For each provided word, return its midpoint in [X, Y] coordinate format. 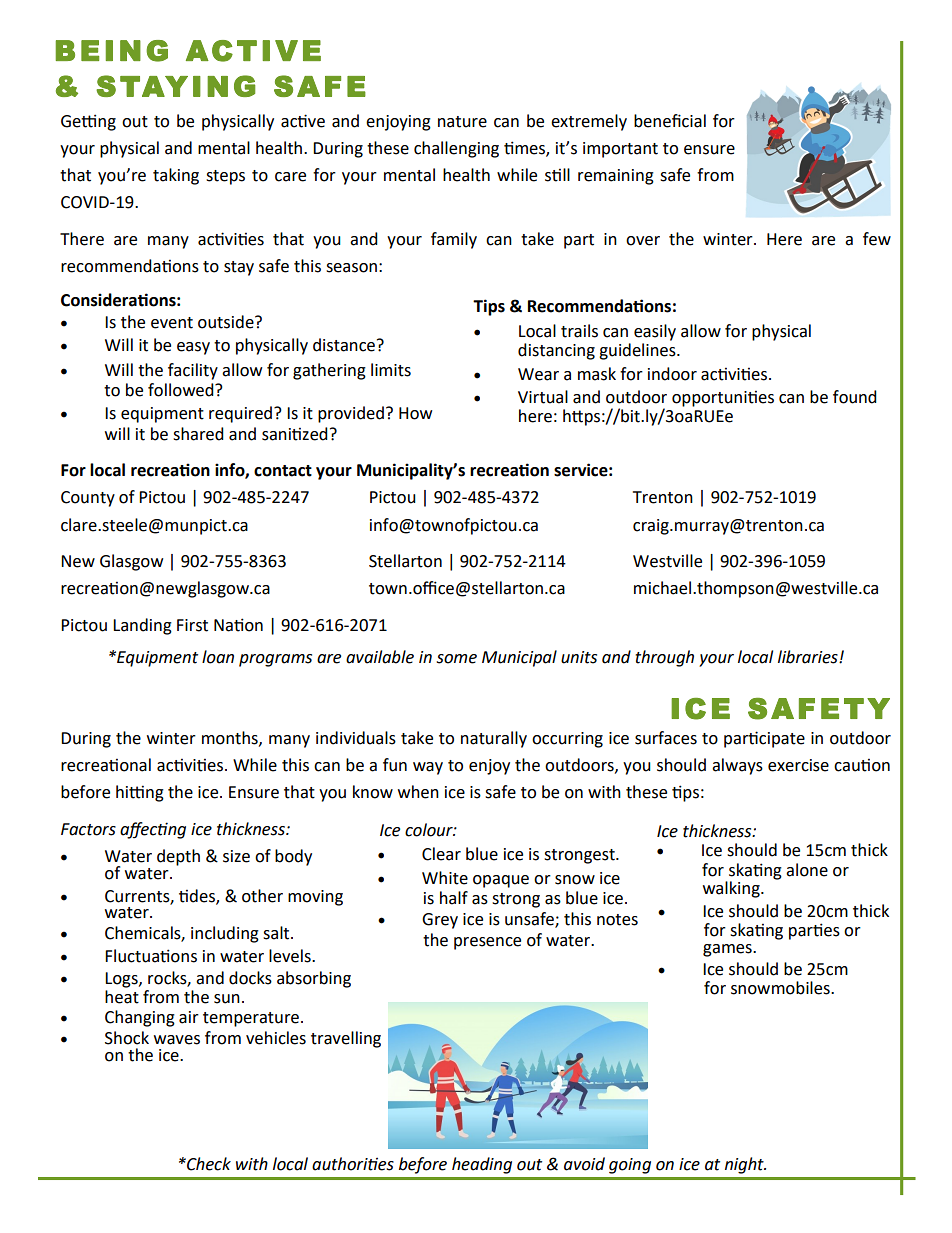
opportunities [723, 399]
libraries [809, 657]
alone [807, 870]
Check [208, 1164]
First [192, 625]
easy [193, 348]
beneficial [670, 121]
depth [178, 857]
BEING [112, 51]
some [456, 659]
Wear [538, 374]
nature [462, 122]
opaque [501, 881]
